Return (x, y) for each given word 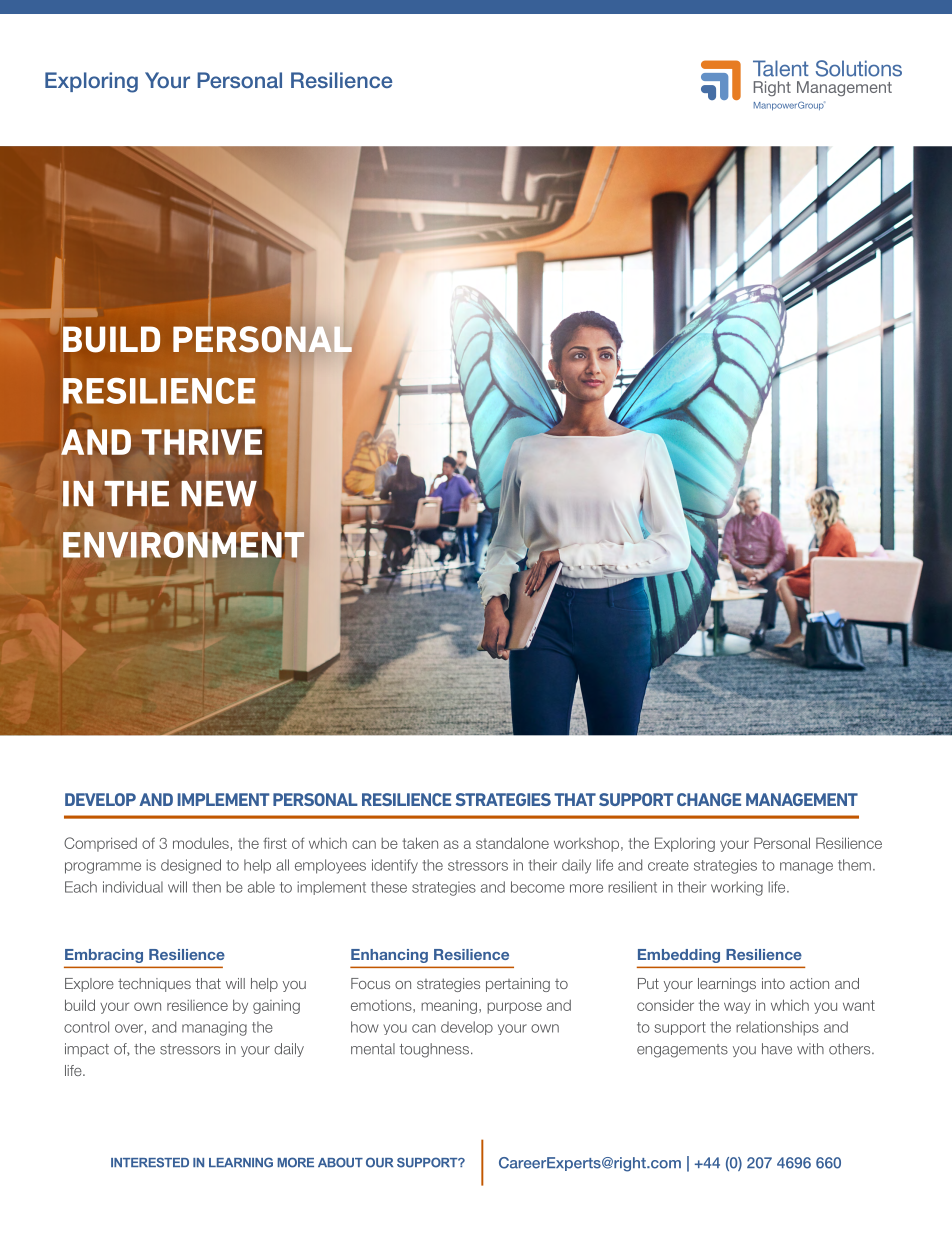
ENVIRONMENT (184, 545)
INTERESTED (150, 1162)
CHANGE (709, 799)
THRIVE (202, 442)
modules (201, 843)
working (737, 888)
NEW (219, 493)
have (777, 1049)
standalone (512, 843)
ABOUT (340, 1162)
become (538, 887)
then (206, 887)
